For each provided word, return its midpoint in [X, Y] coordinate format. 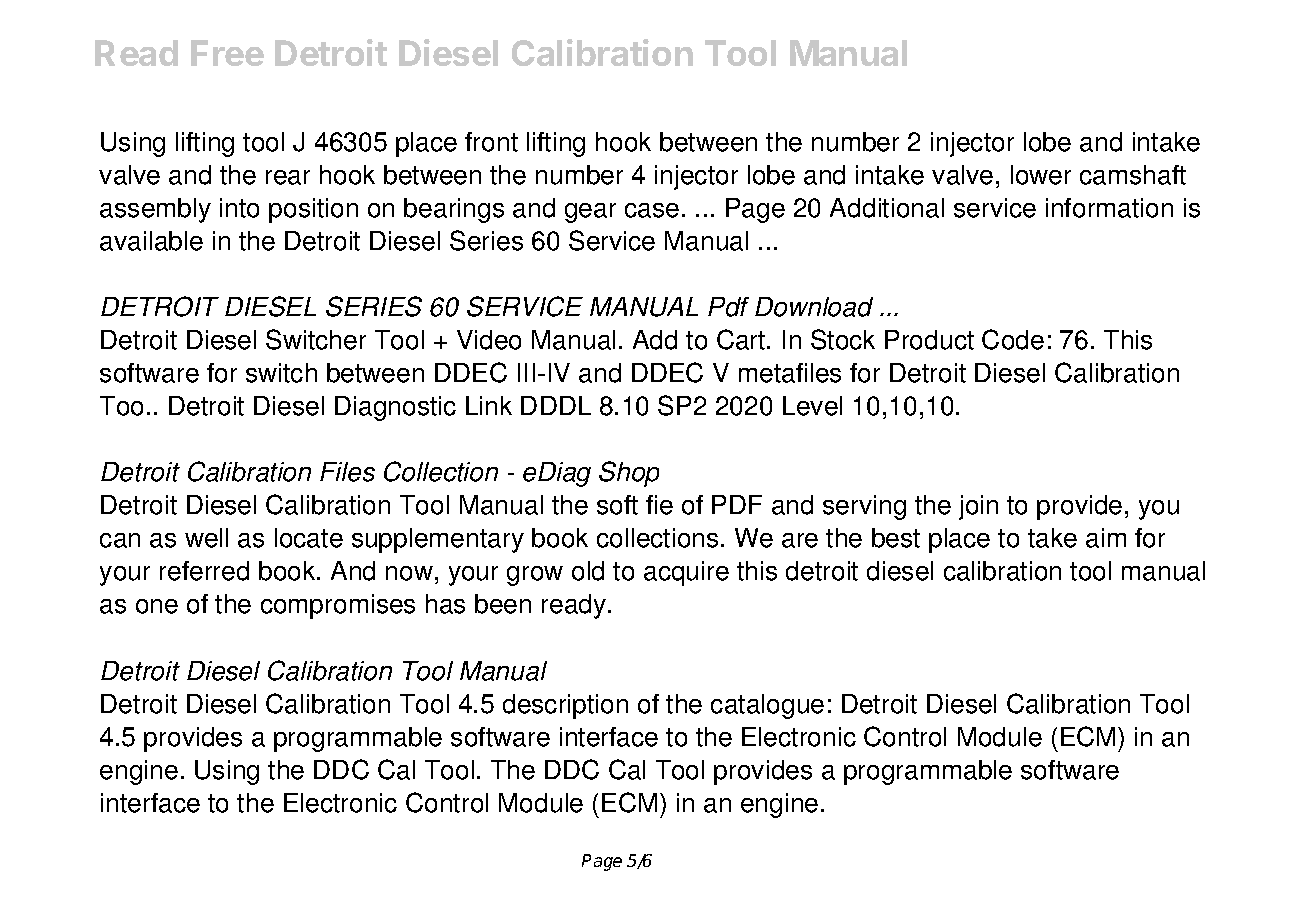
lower [1041, 175]
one [157, 606]
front [491, 142]
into [239, 208]
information [1109, 208]
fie [659, 505]
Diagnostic [395, 408]
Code [1013, 339]
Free [227, 53]
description [565, 706]
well [206, 538]
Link [489, 405]
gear [590, 213]
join [978, 507]
